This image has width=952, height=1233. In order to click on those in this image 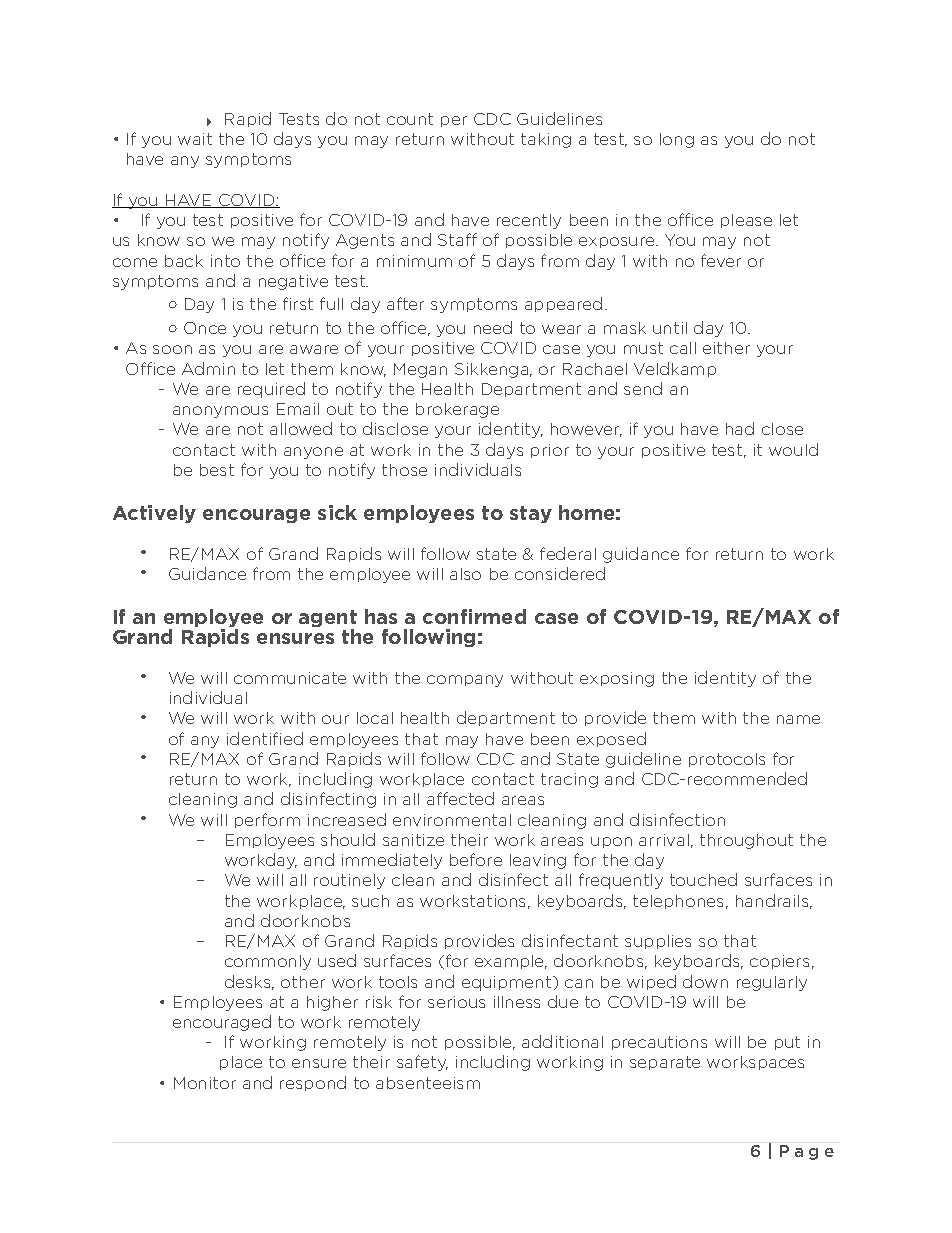, I will do `click(404, 470)`.
